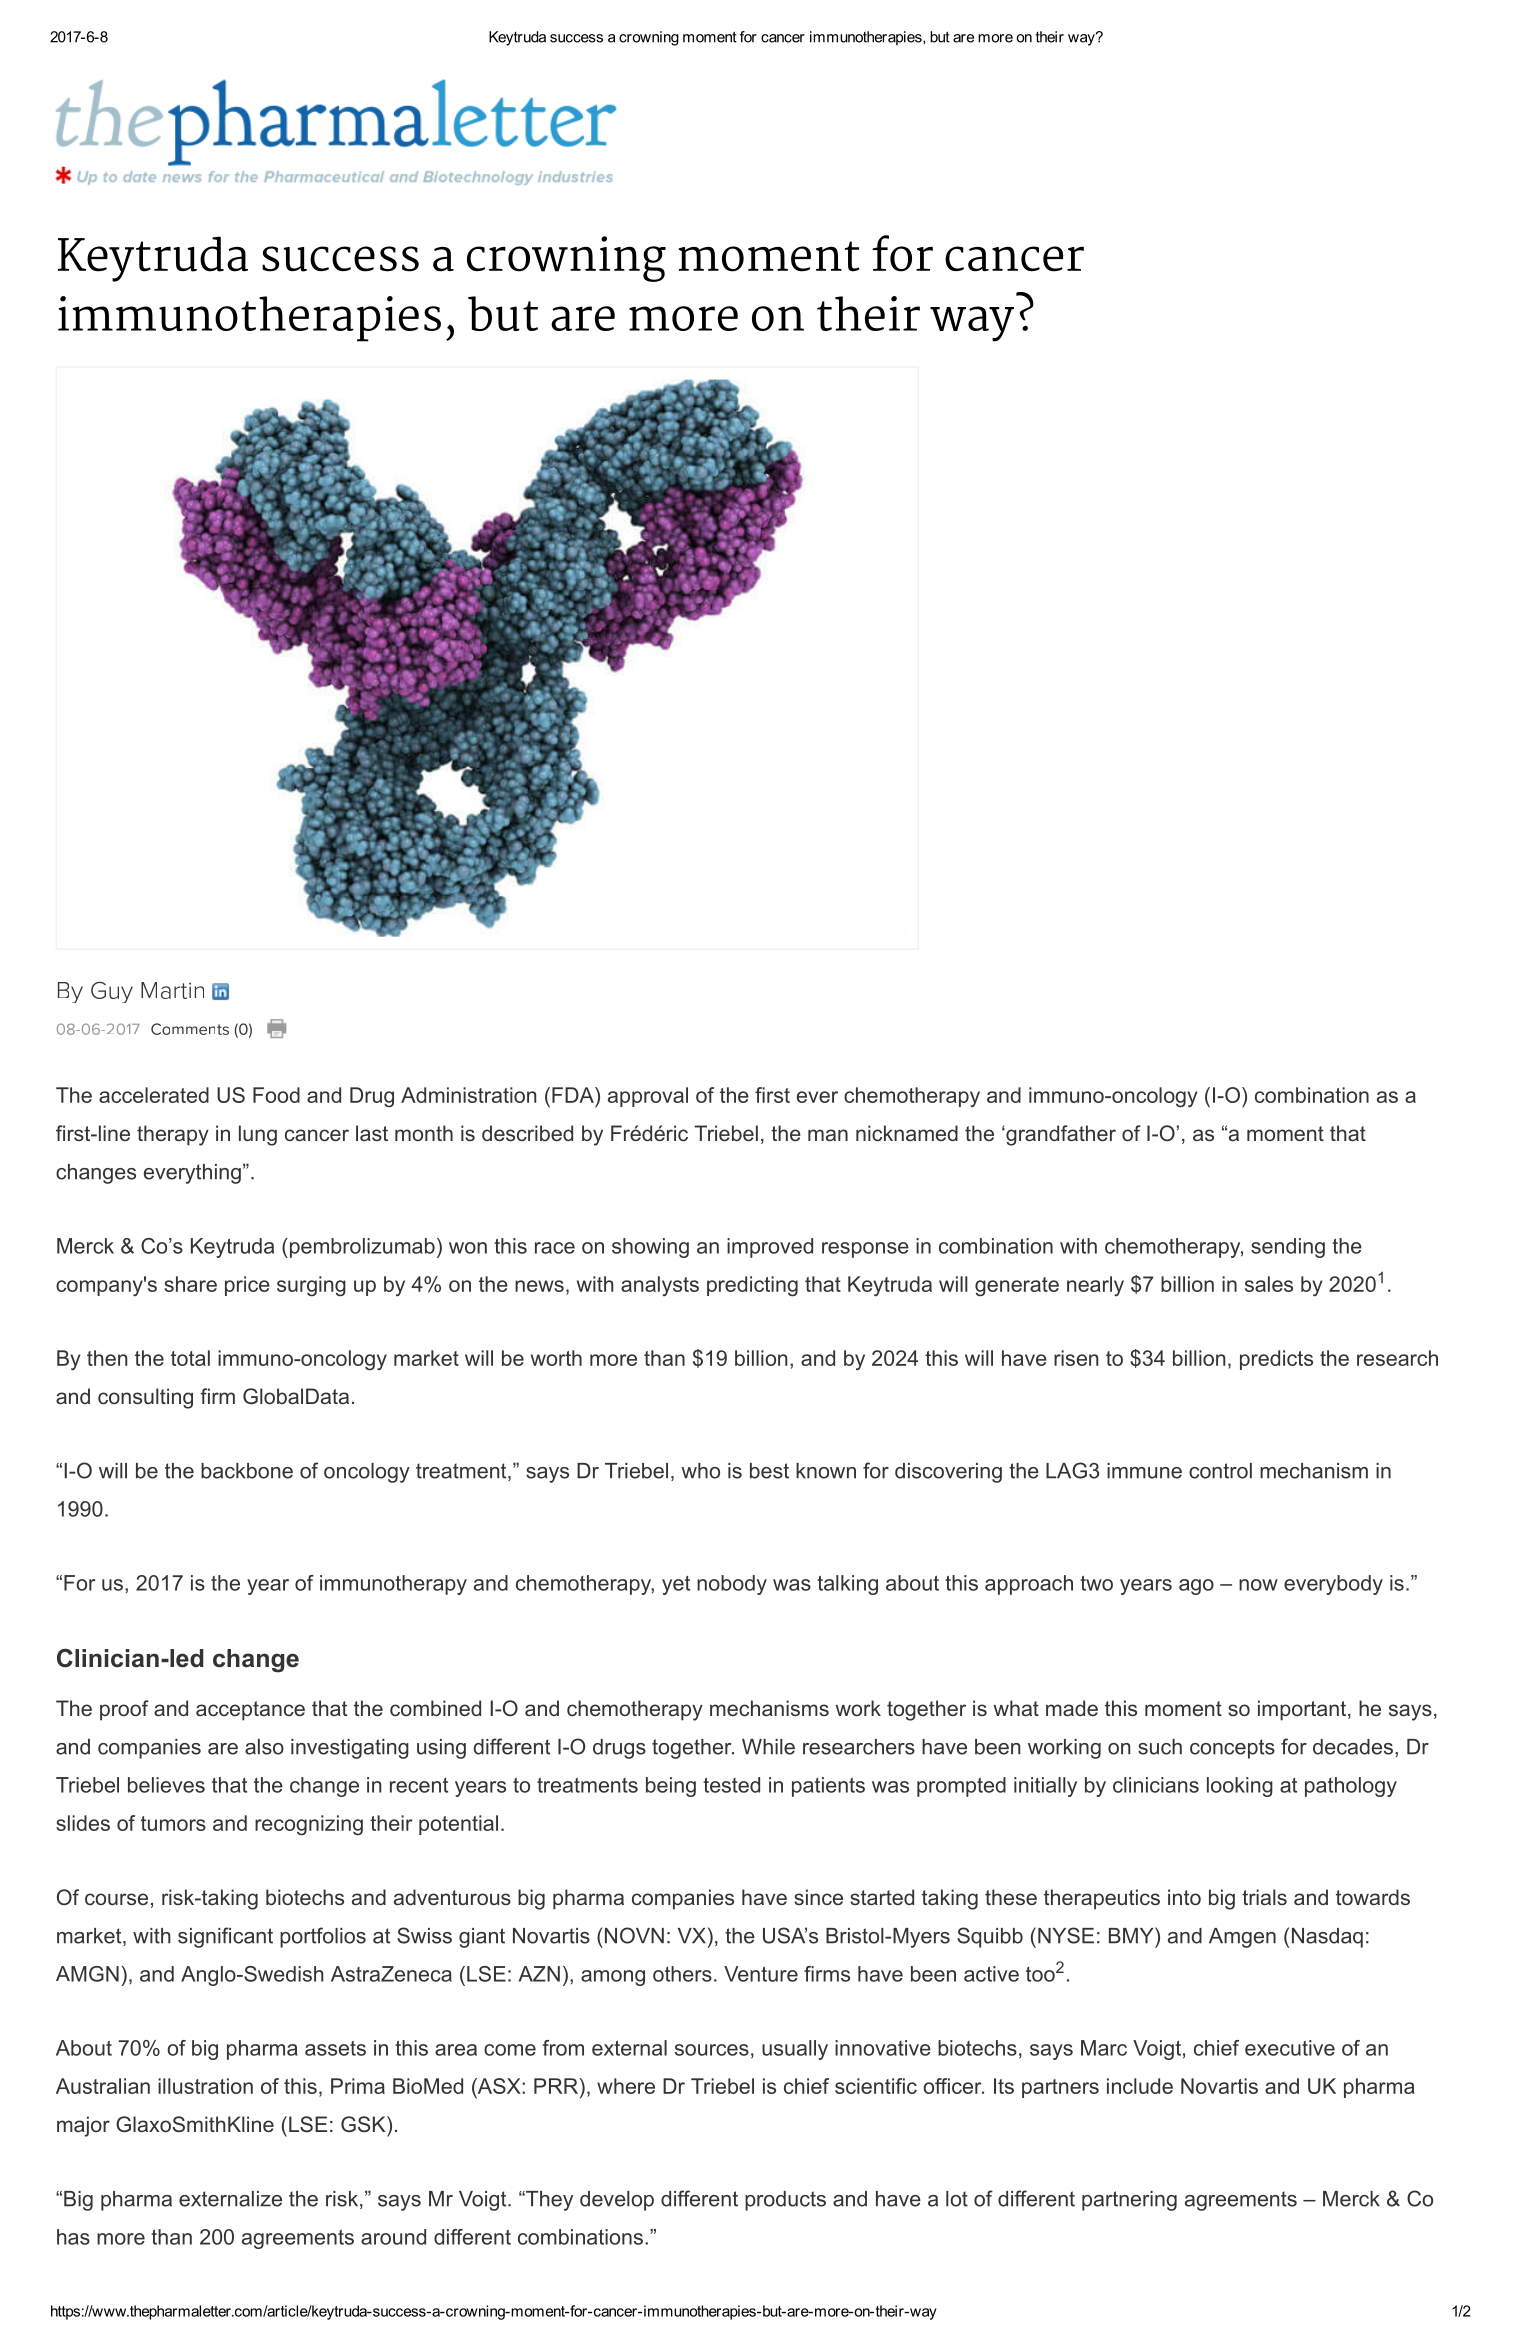 The width and height of the document is (1520, 2349). Describe the element at coordinates (73, 2237) in the document. I see `has` at that location.
